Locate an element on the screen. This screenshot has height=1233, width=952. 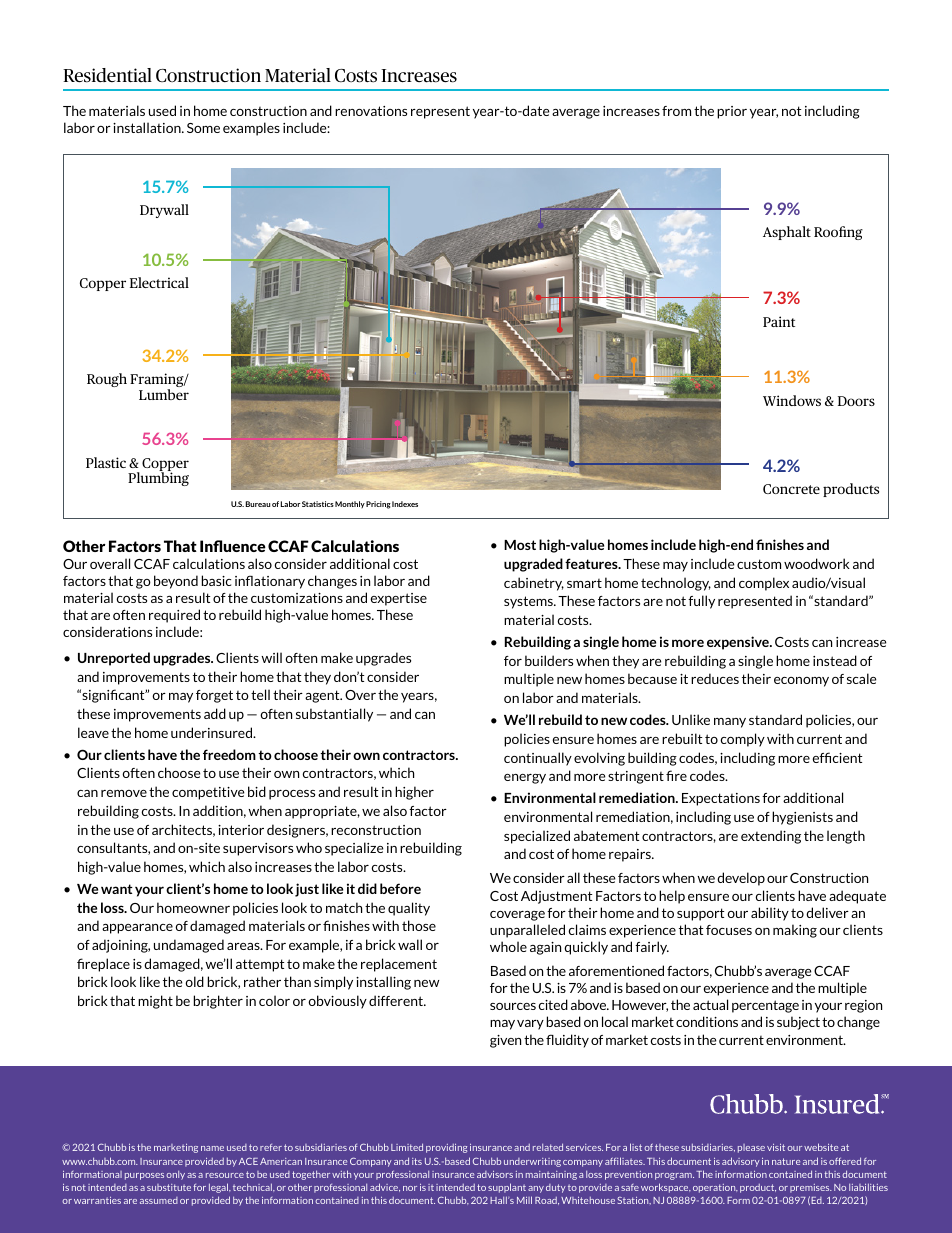
Some is located at coordinates (203, 128).
